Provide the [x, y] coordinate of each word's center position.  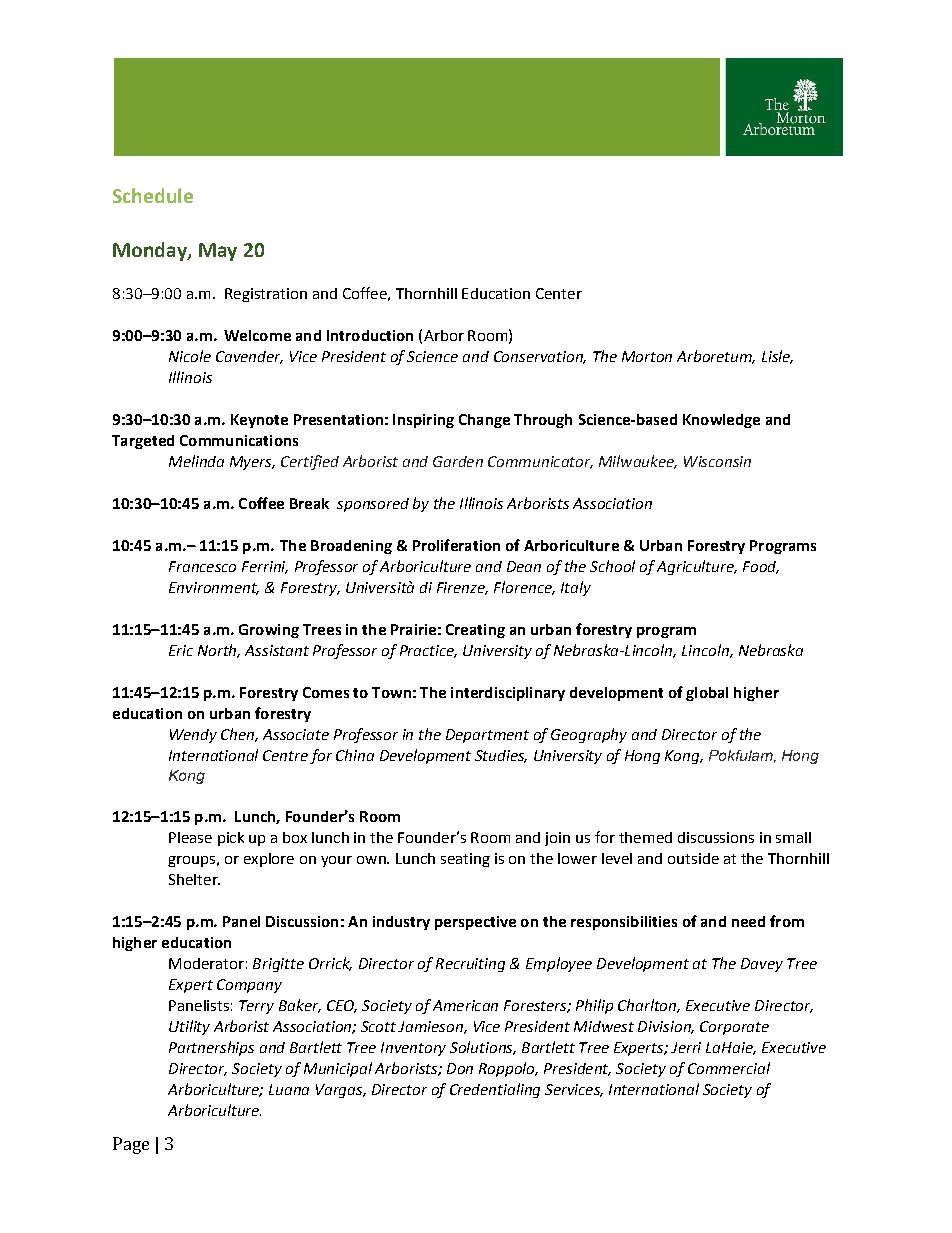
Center [559, 293]
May [218, 252]
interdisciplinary [508, 694]
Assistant [277, 650]
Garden [458, 461]
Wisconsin [717, 461]
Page [131, 1145]
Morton [647, 356]
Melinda [196, 461]
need [748, 921]
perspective [475, 923]
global [707, 694]
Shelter [194, 879]
